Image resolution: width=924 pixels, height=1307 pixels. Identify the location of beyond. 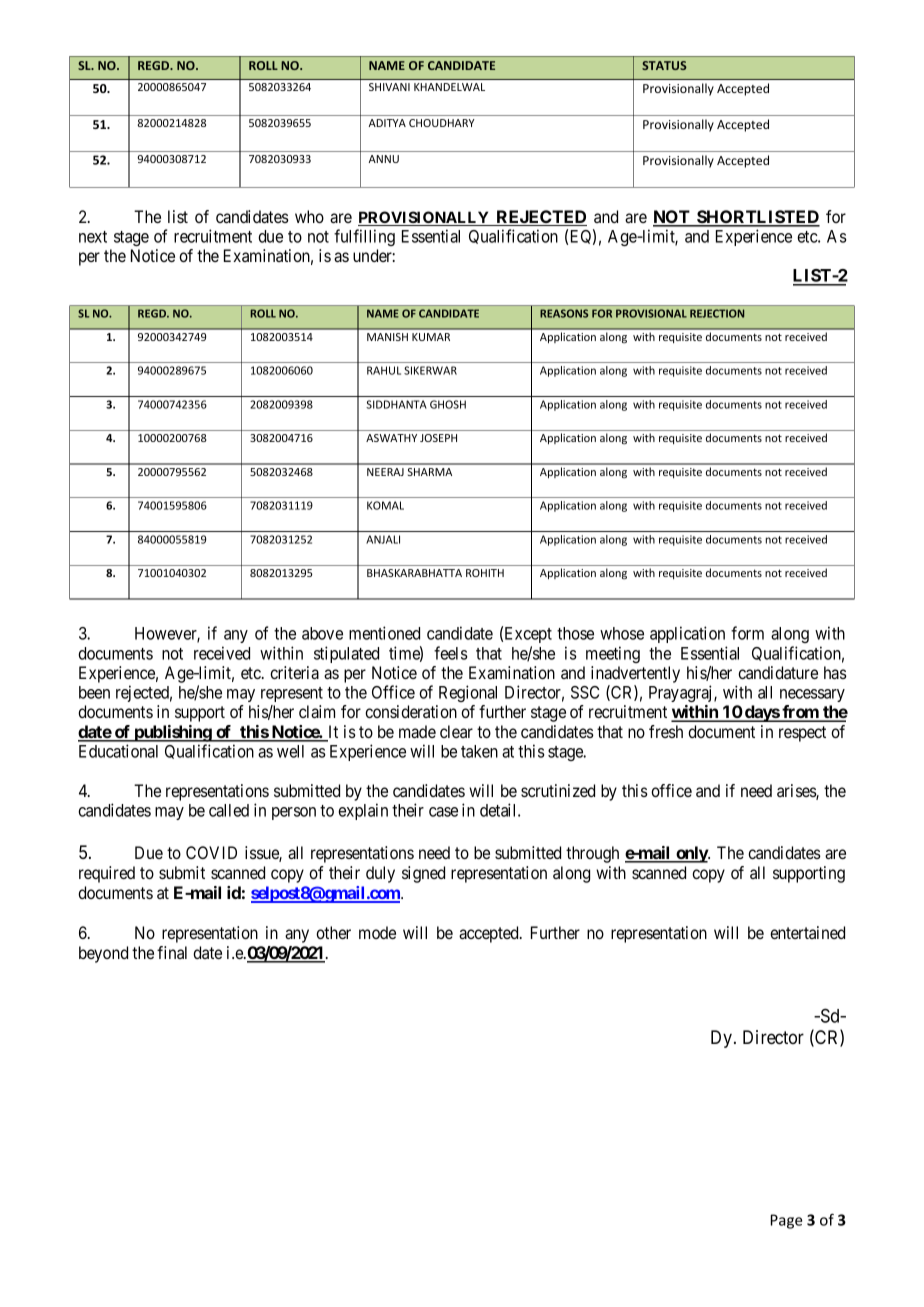
(103, 954).
